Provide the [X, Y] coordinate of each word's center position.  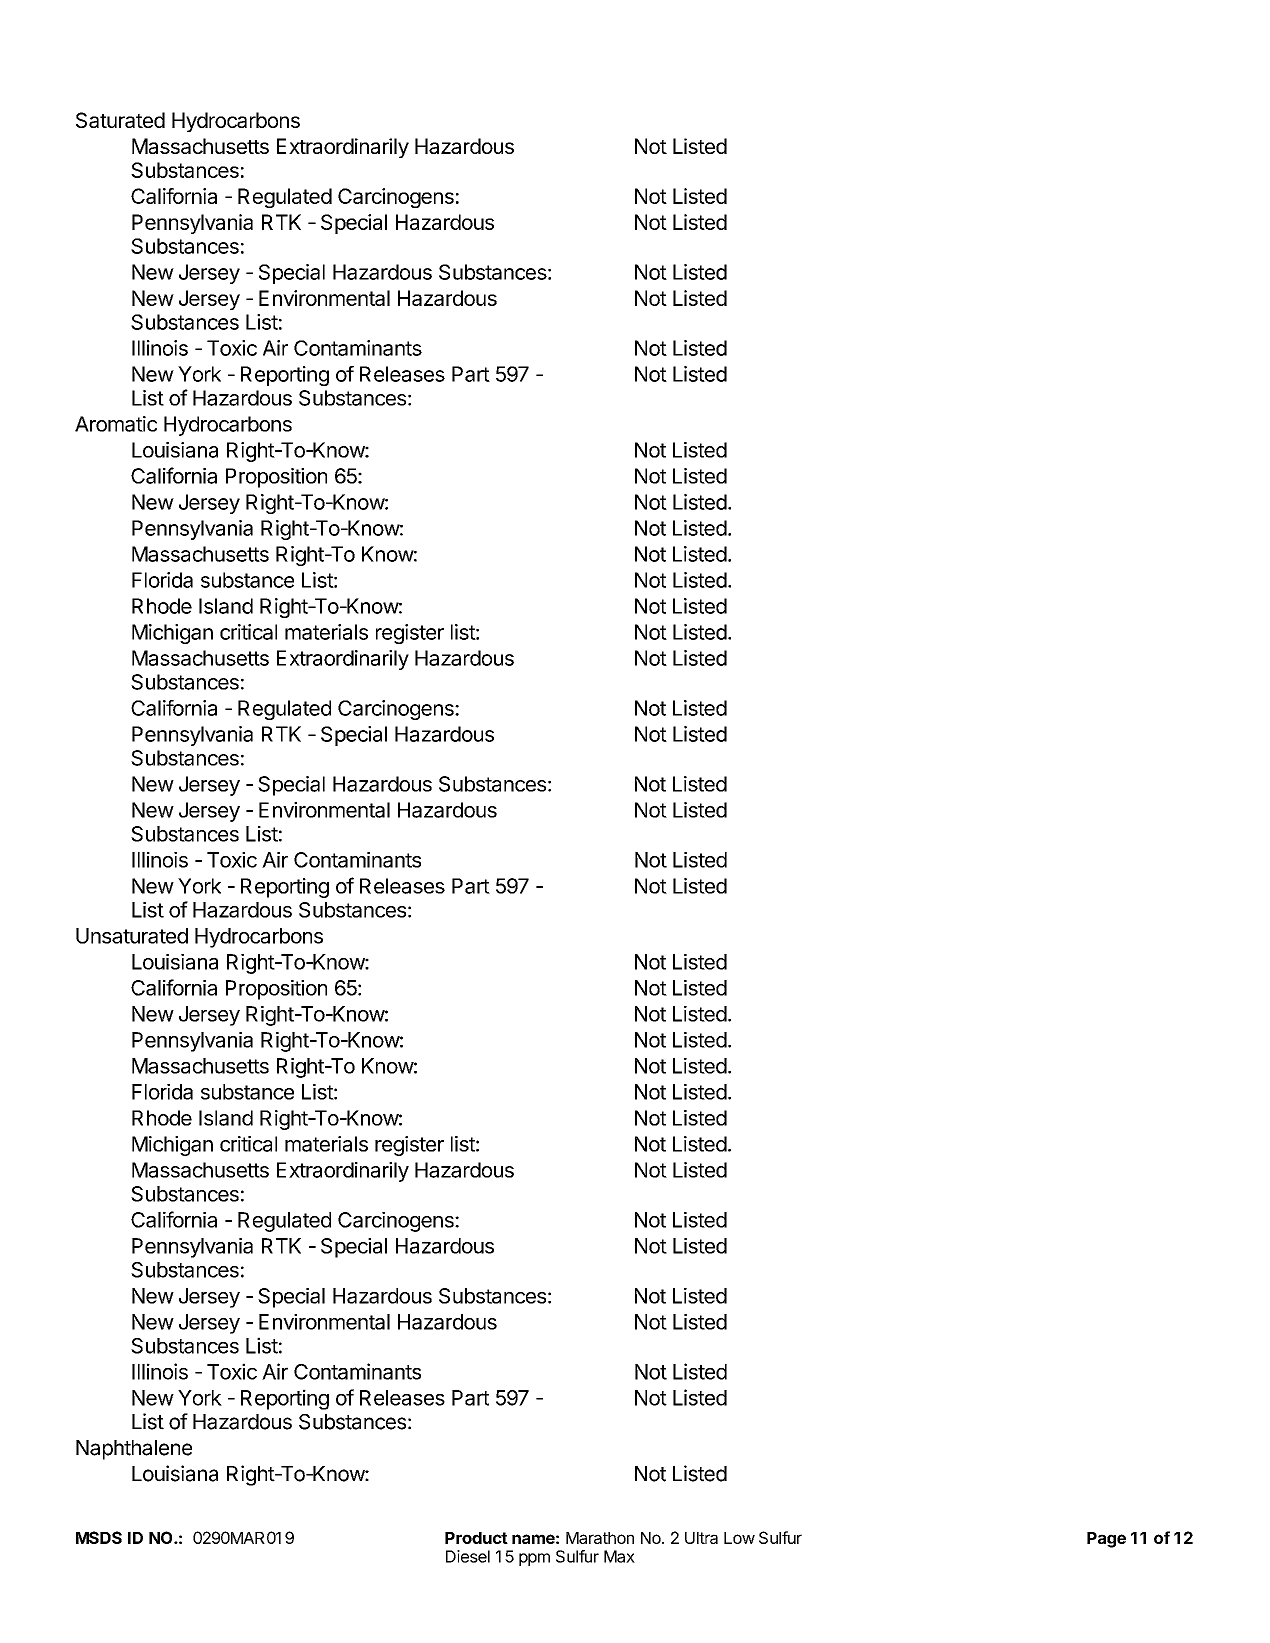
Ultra [701, 1538]
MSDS [99, 1537]
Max [619, 1556]
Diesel [468, 1556]
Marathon [600, 1538]
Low [739, 1538]
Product [476, 1538]
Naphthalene [134, 1450]
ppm [534, 1559]
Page [1106, 1540]
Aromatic [116, 424]
